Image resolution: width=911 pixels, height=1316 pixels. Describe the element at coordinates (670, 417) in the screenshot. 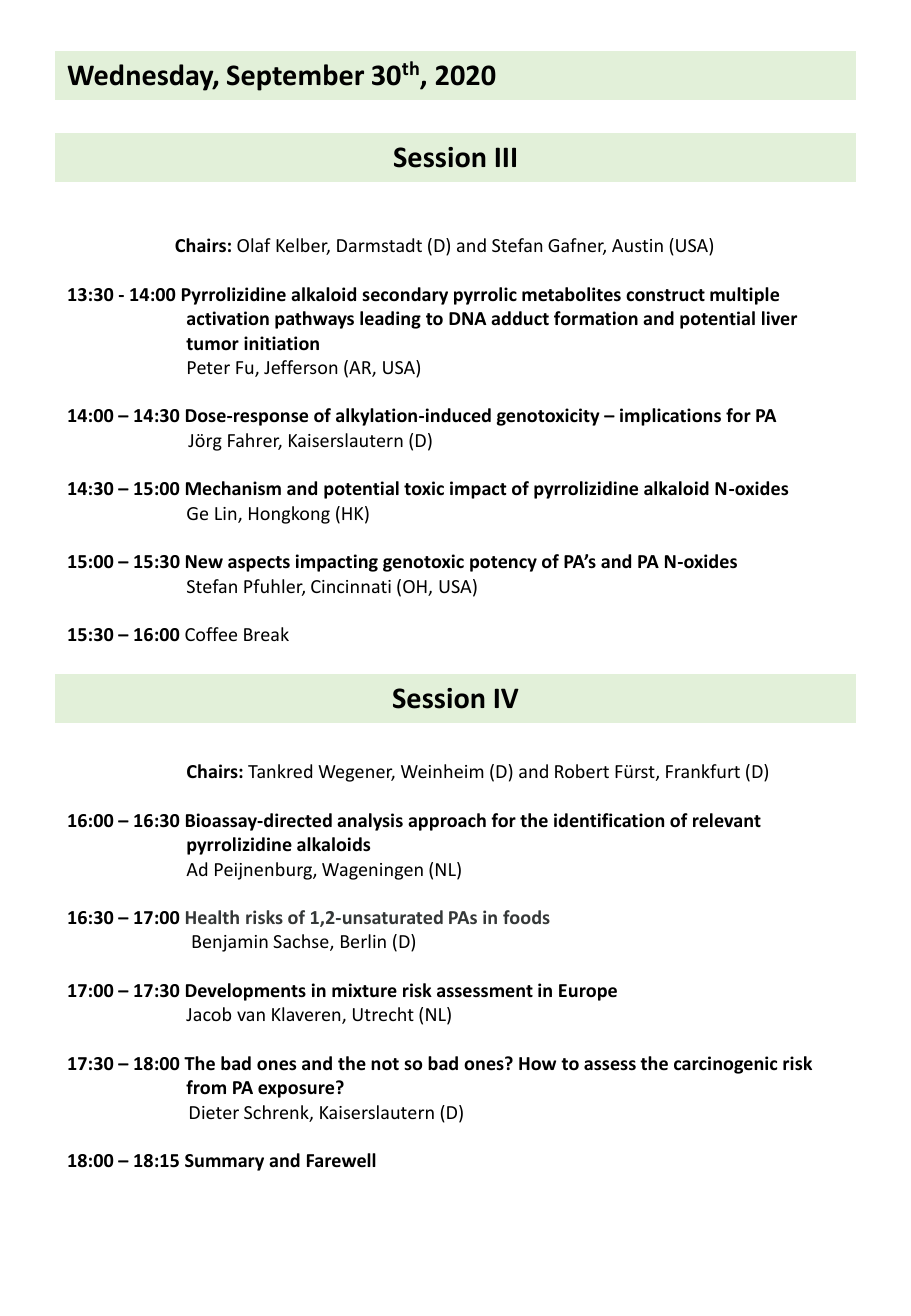

I see `implications` at that location.
